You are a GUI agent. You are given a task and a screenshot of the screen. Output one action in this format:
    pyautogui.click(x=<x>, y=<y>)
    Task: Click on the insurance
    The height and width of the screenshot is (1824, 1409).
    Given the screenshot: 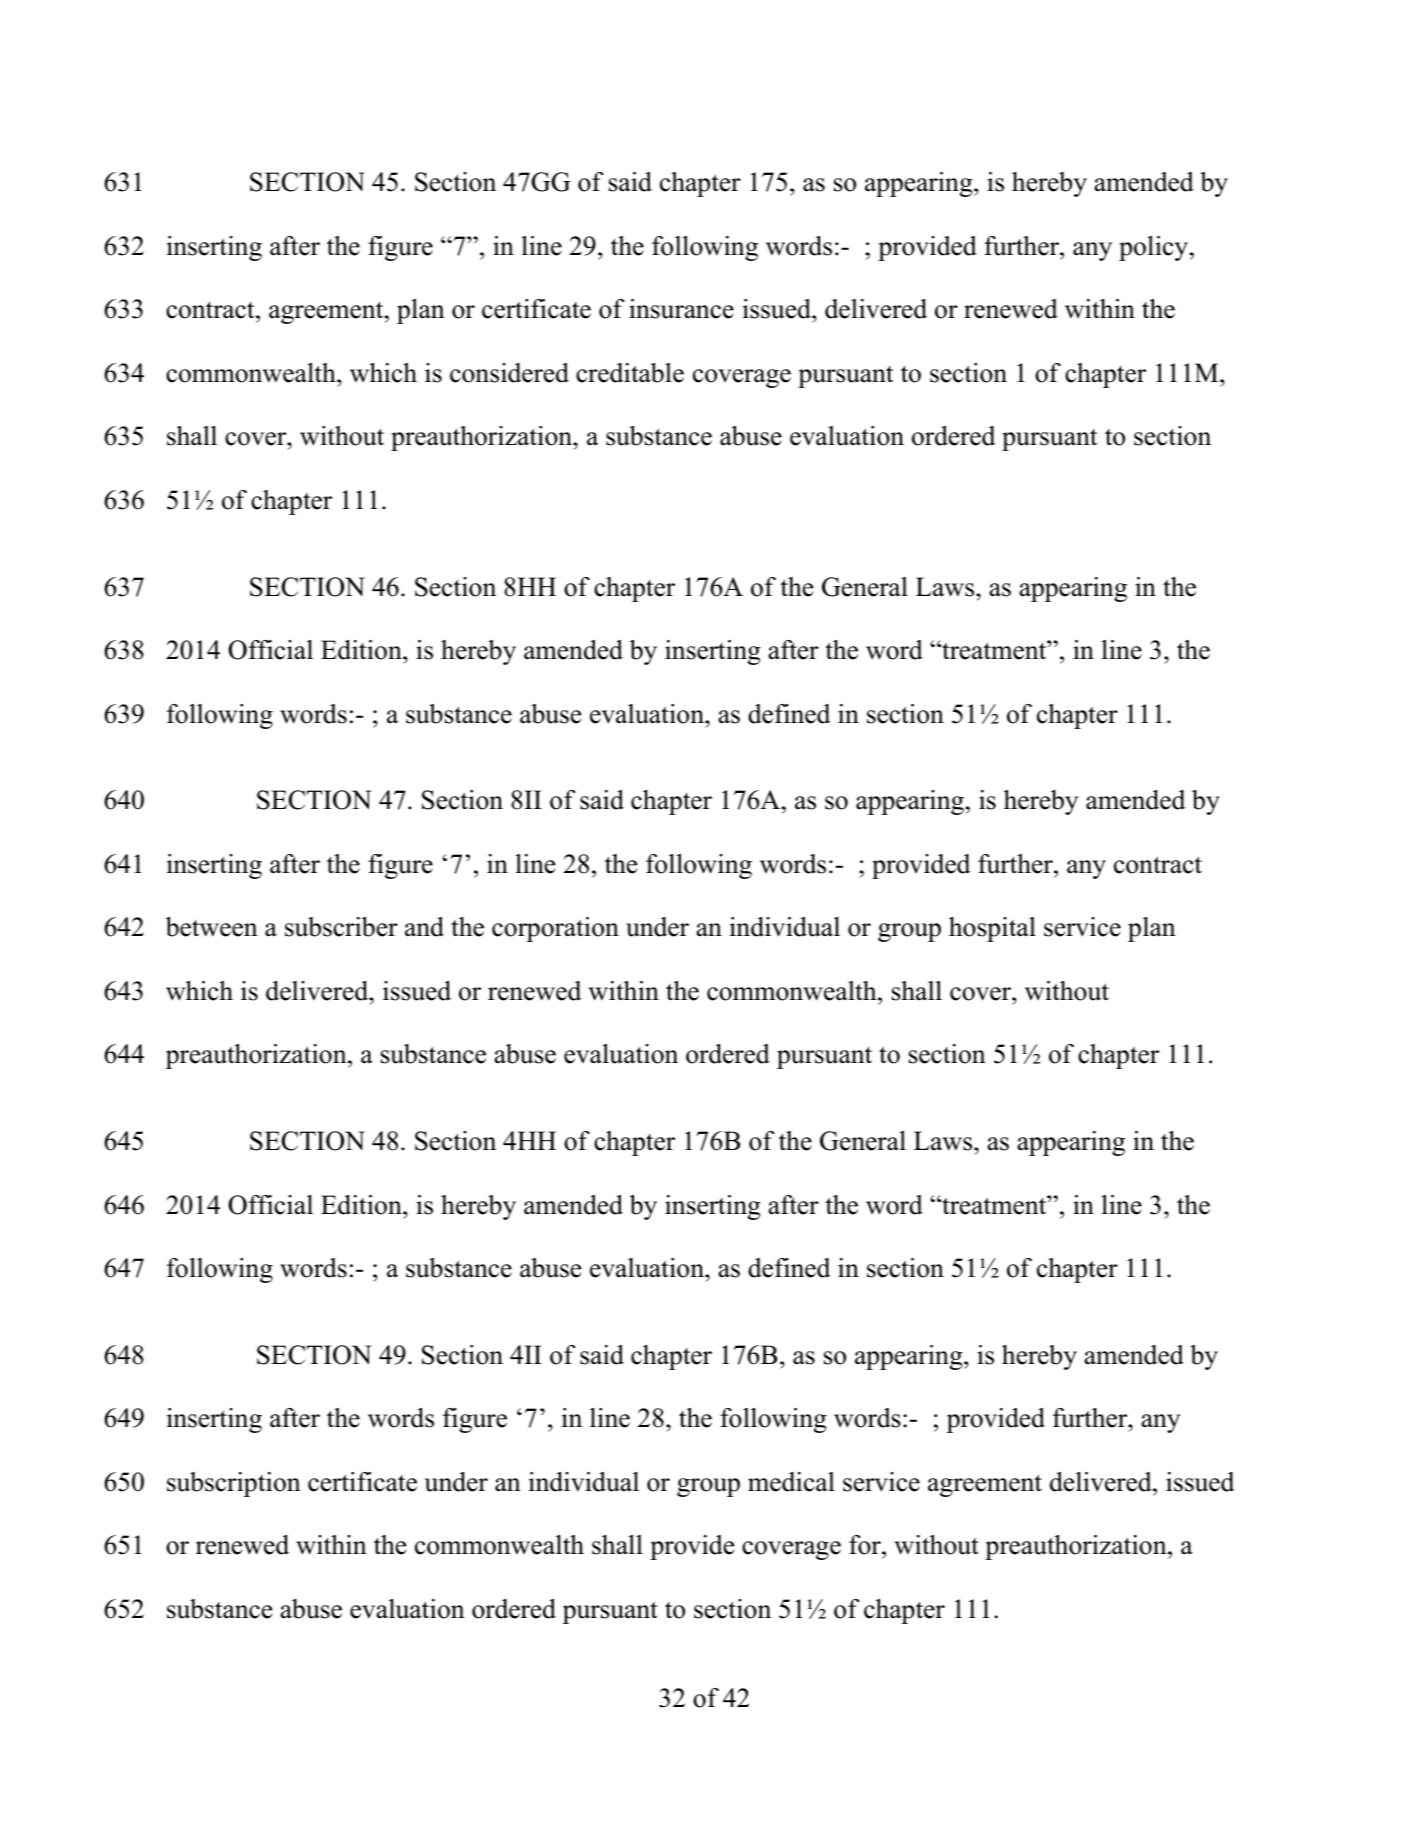 What is the action you would take?
    pyautogui.click(x=681, y=309)
